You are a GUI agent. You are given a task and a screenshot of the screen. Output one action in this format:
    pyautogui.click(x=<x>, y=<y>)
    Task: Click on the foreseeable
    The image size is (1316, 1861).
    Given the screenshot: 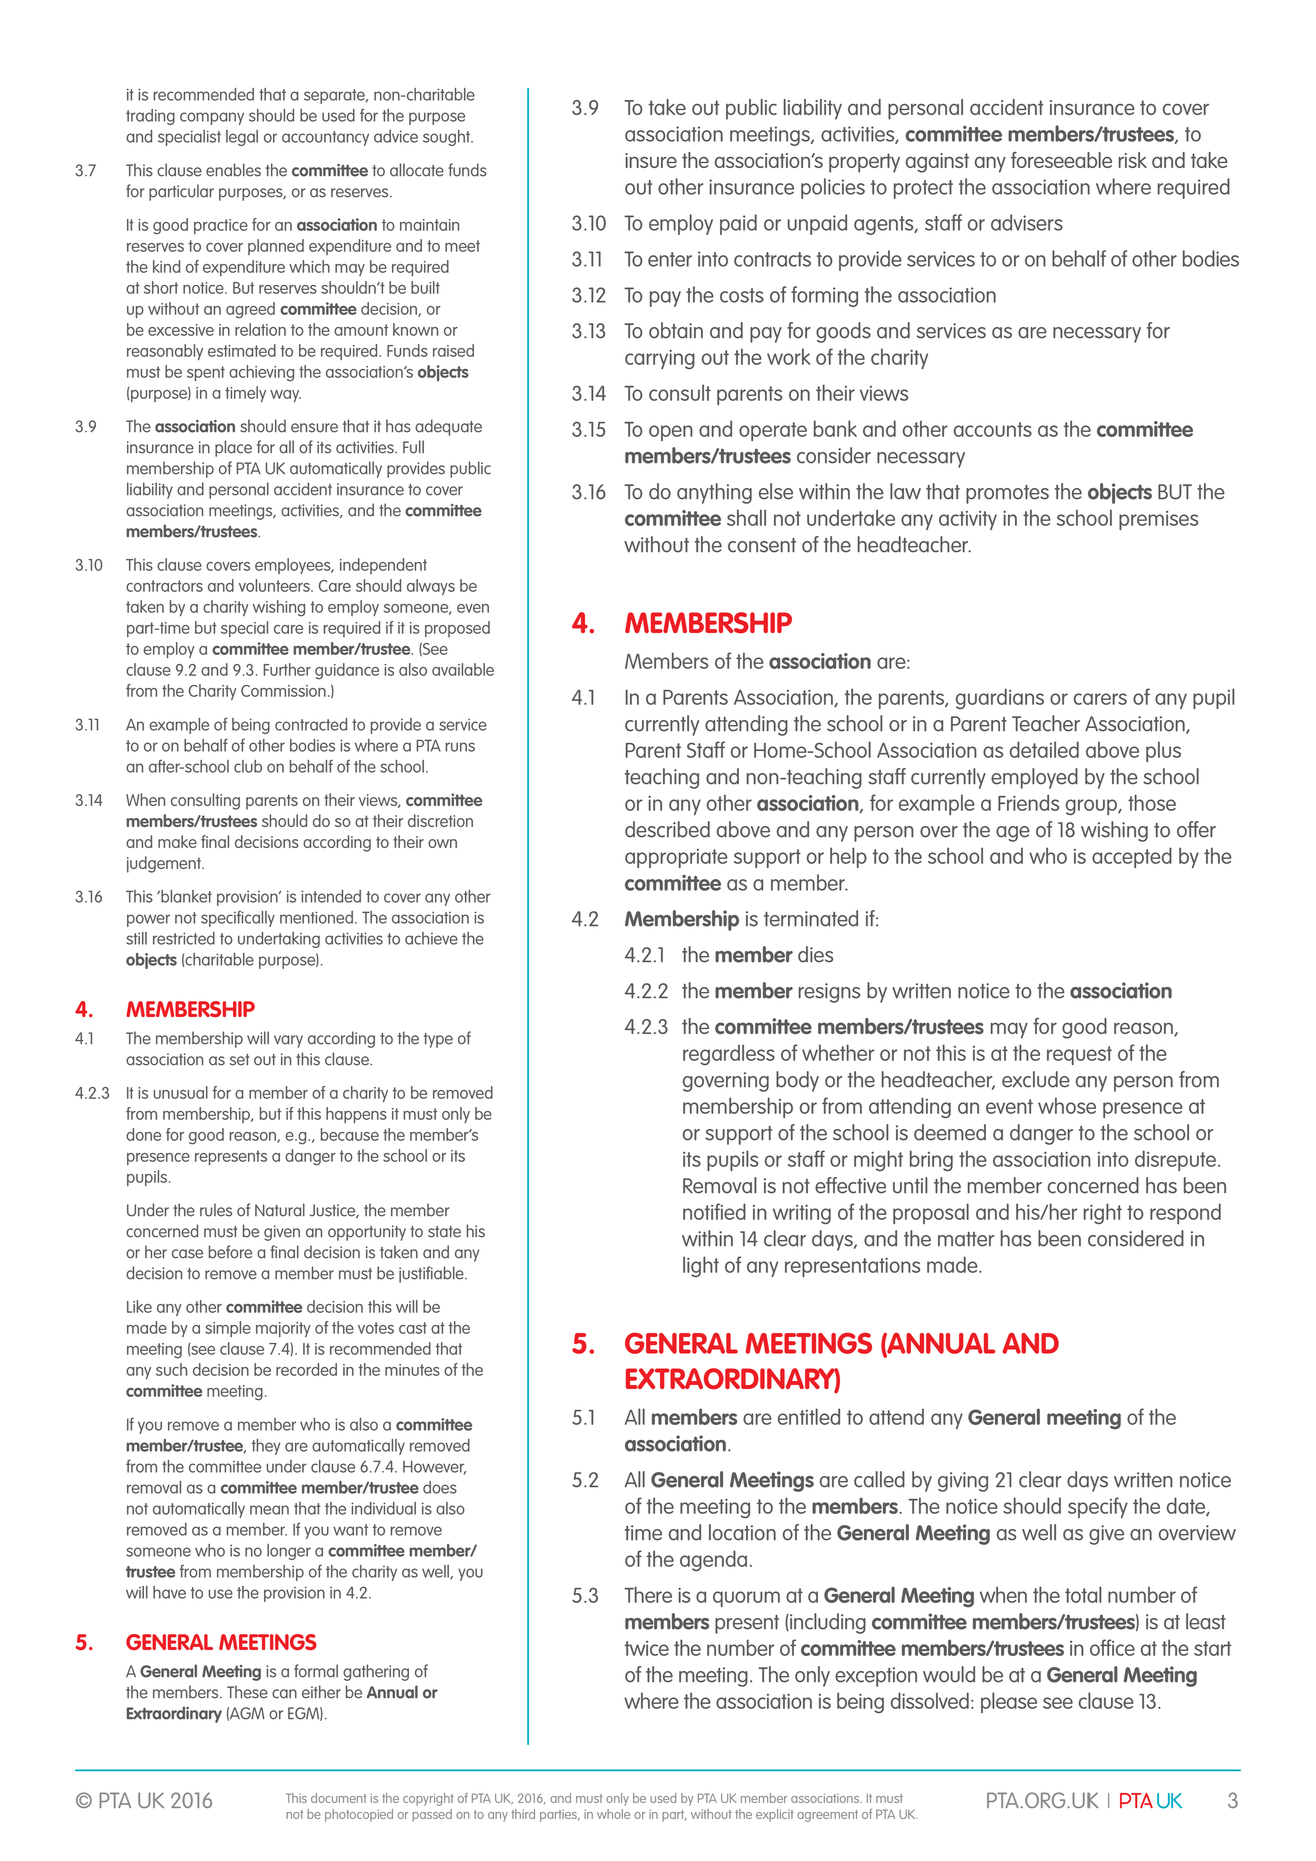 What is the action you would take?
    pyautogui.click(x=1061, y=160)
